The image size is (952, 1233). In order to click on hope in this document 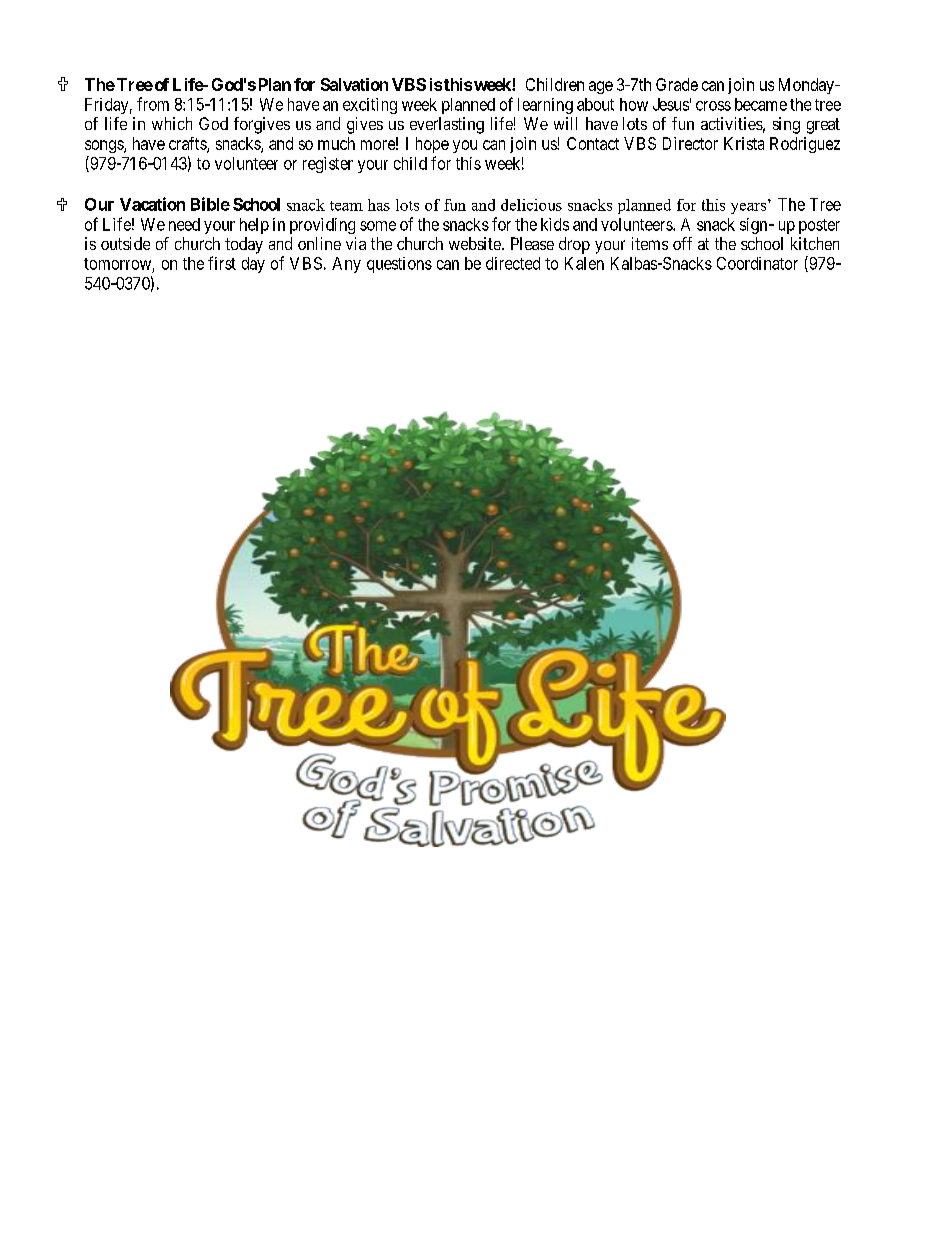, I will do `click(432, 145)`.
